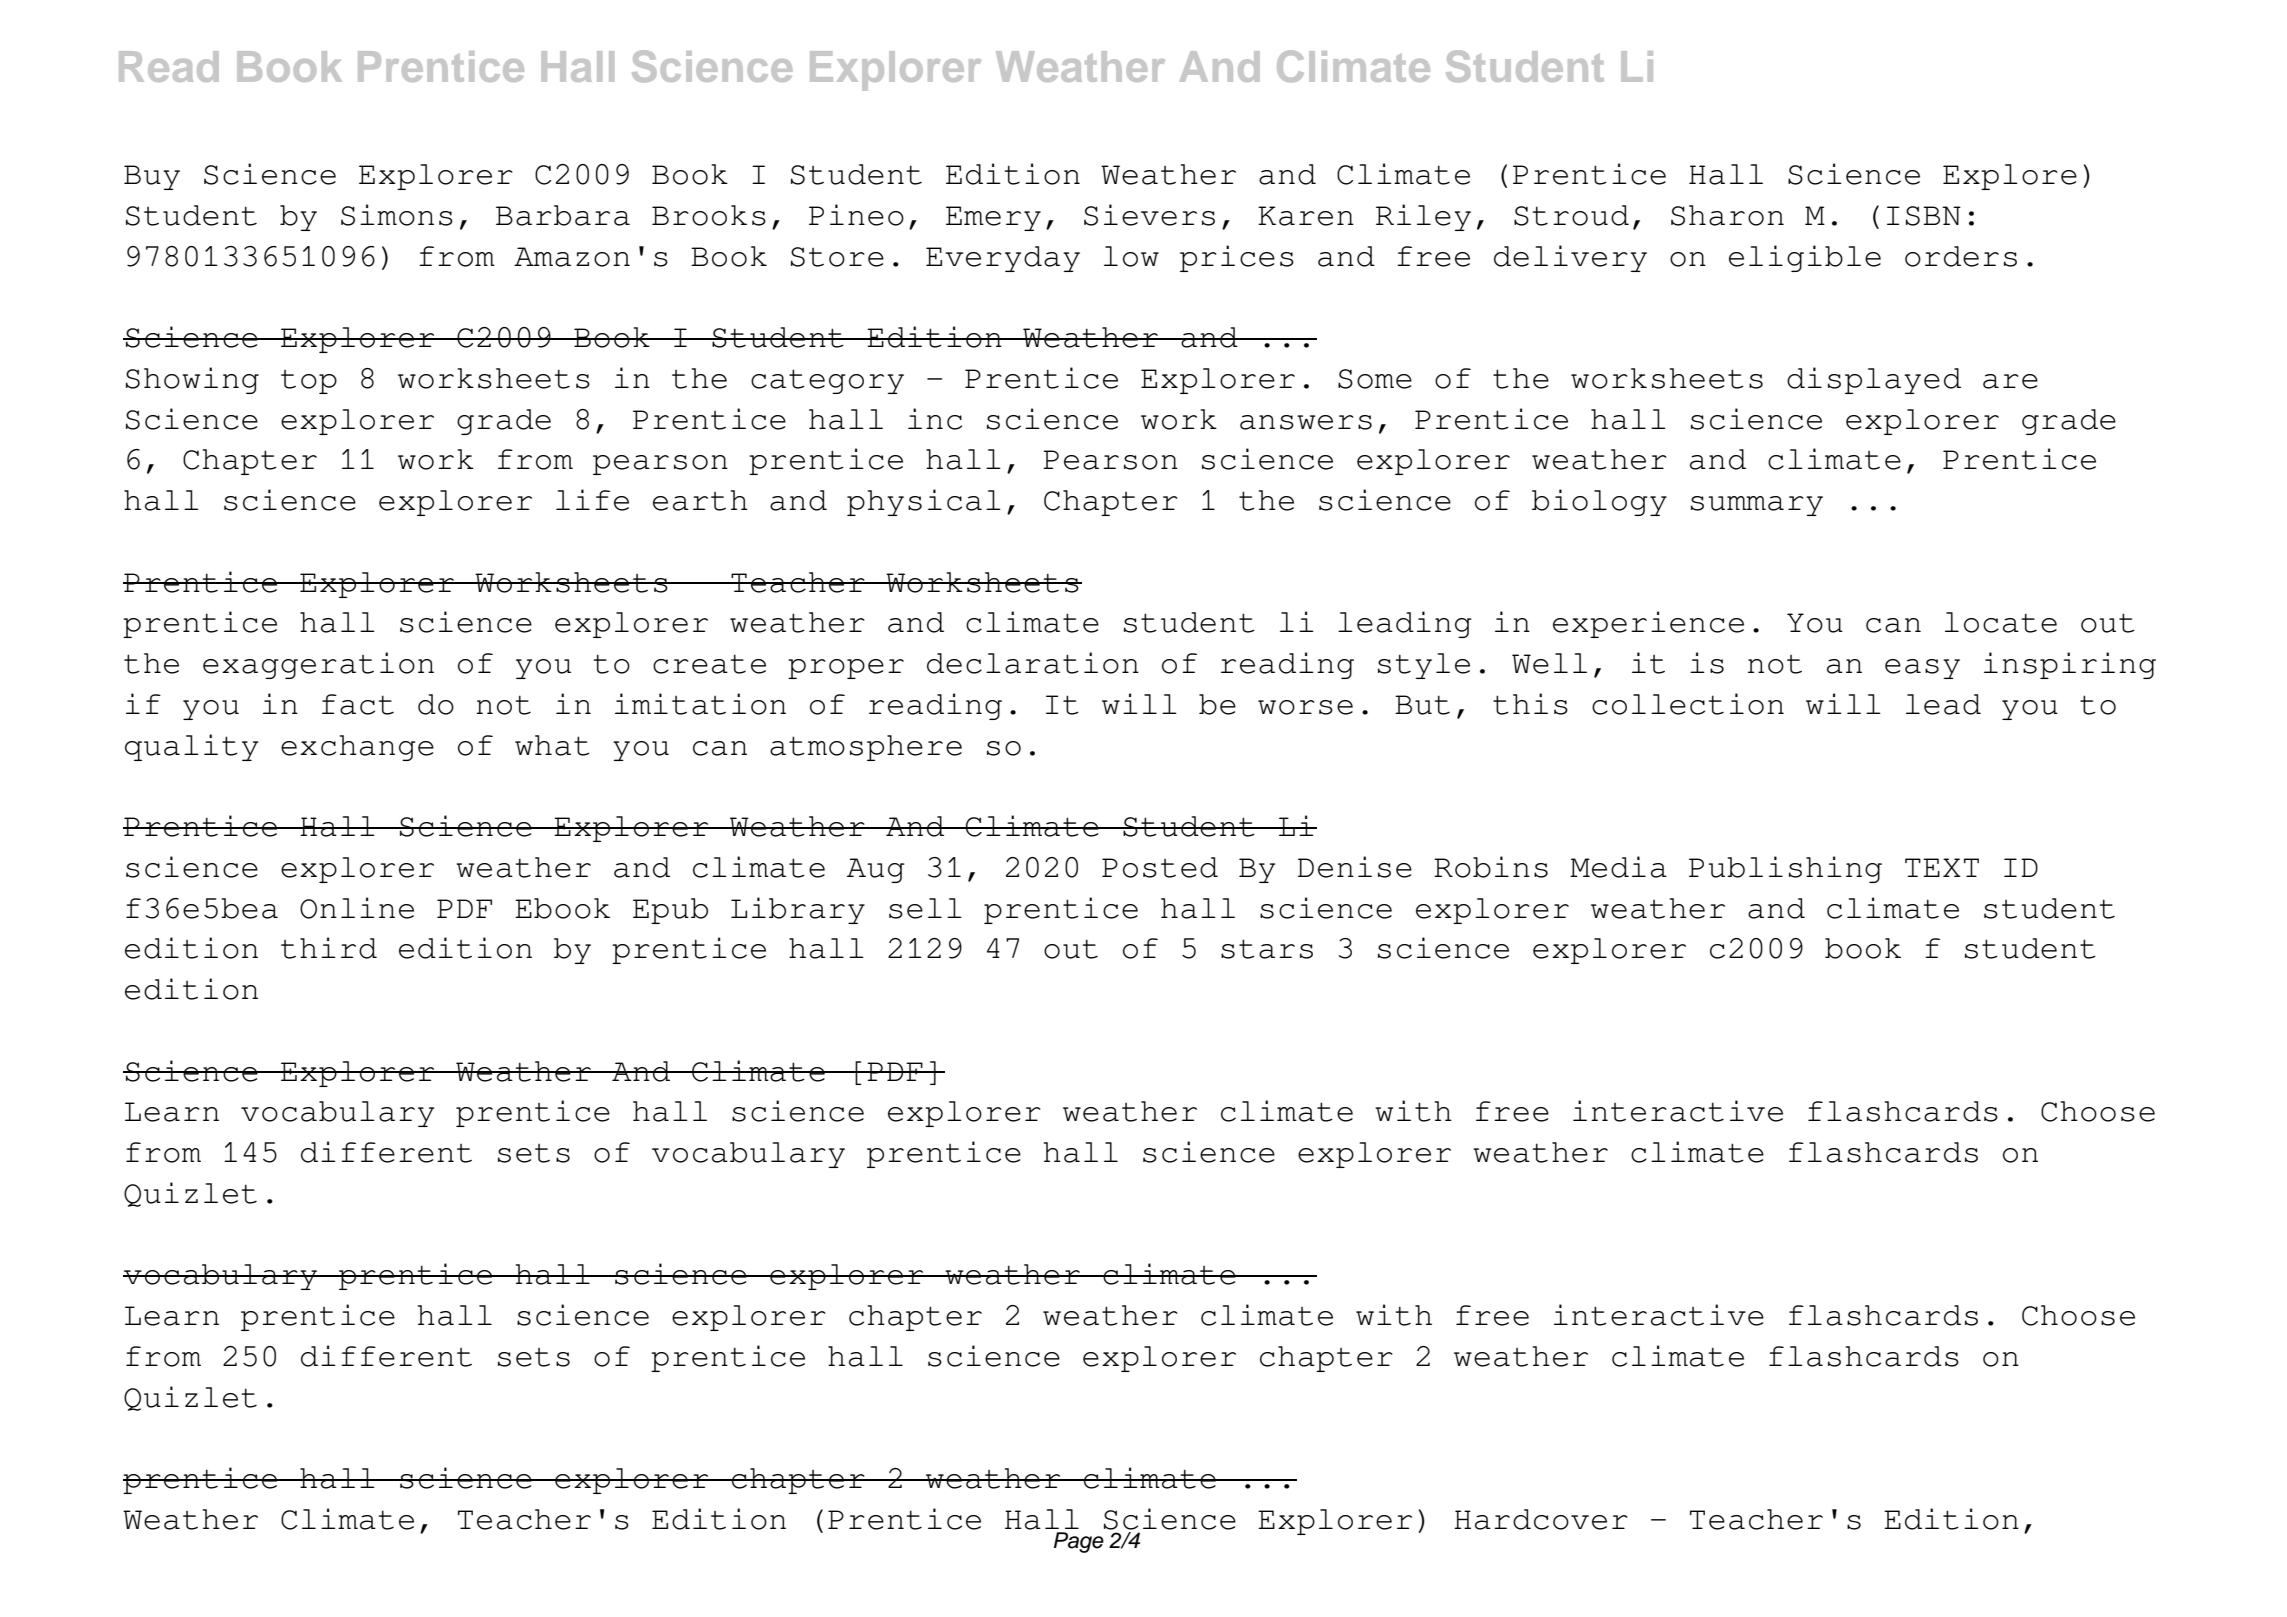  I want to click on exaggeration, so click(318, 665).
